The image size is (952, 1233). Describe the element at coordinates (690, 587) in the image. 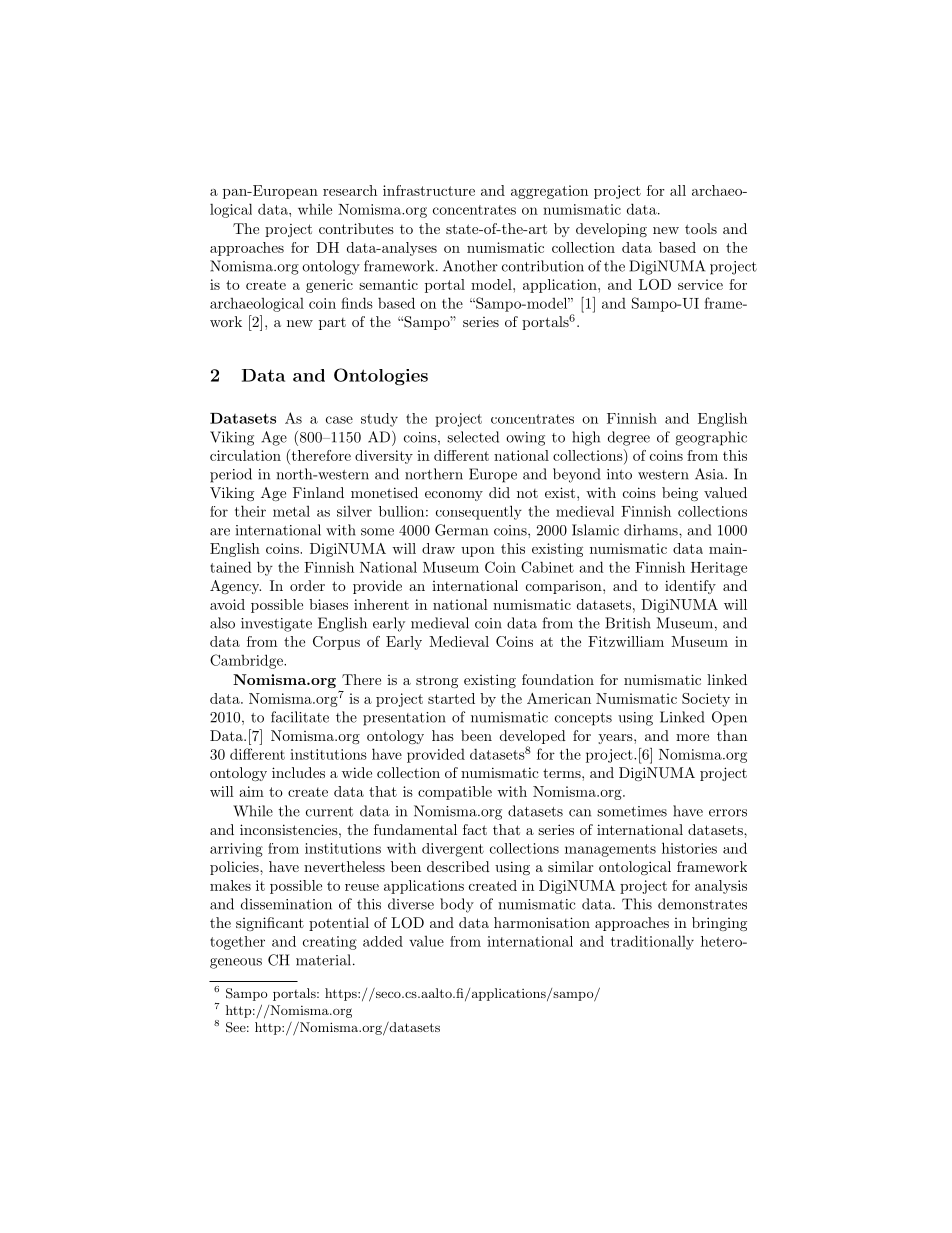

I see `identify` at that location.
